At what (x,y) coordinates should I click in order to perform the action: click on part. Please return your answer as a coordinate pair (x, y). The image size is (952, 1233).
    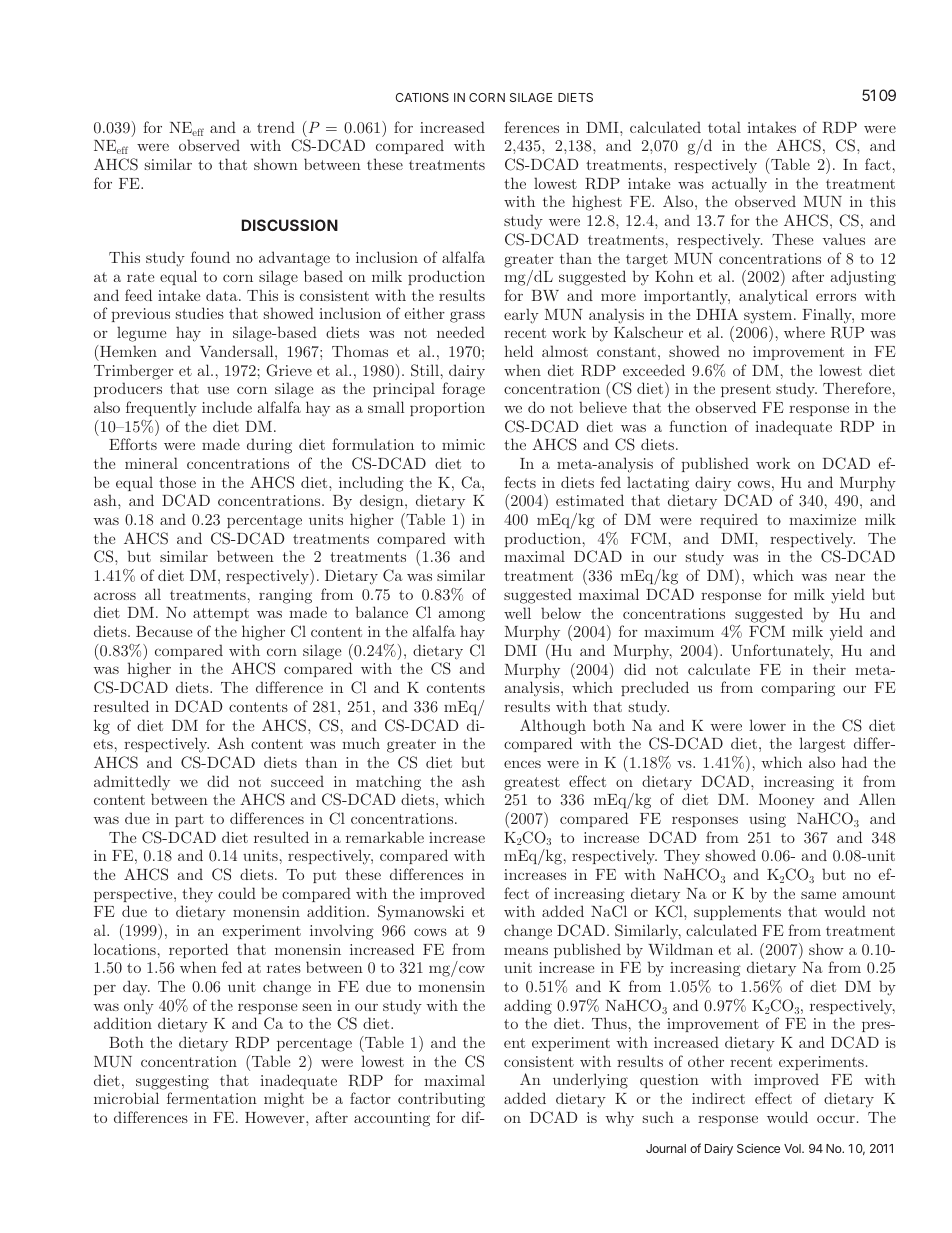
    Looking at the image, I should click on (189, 820).
